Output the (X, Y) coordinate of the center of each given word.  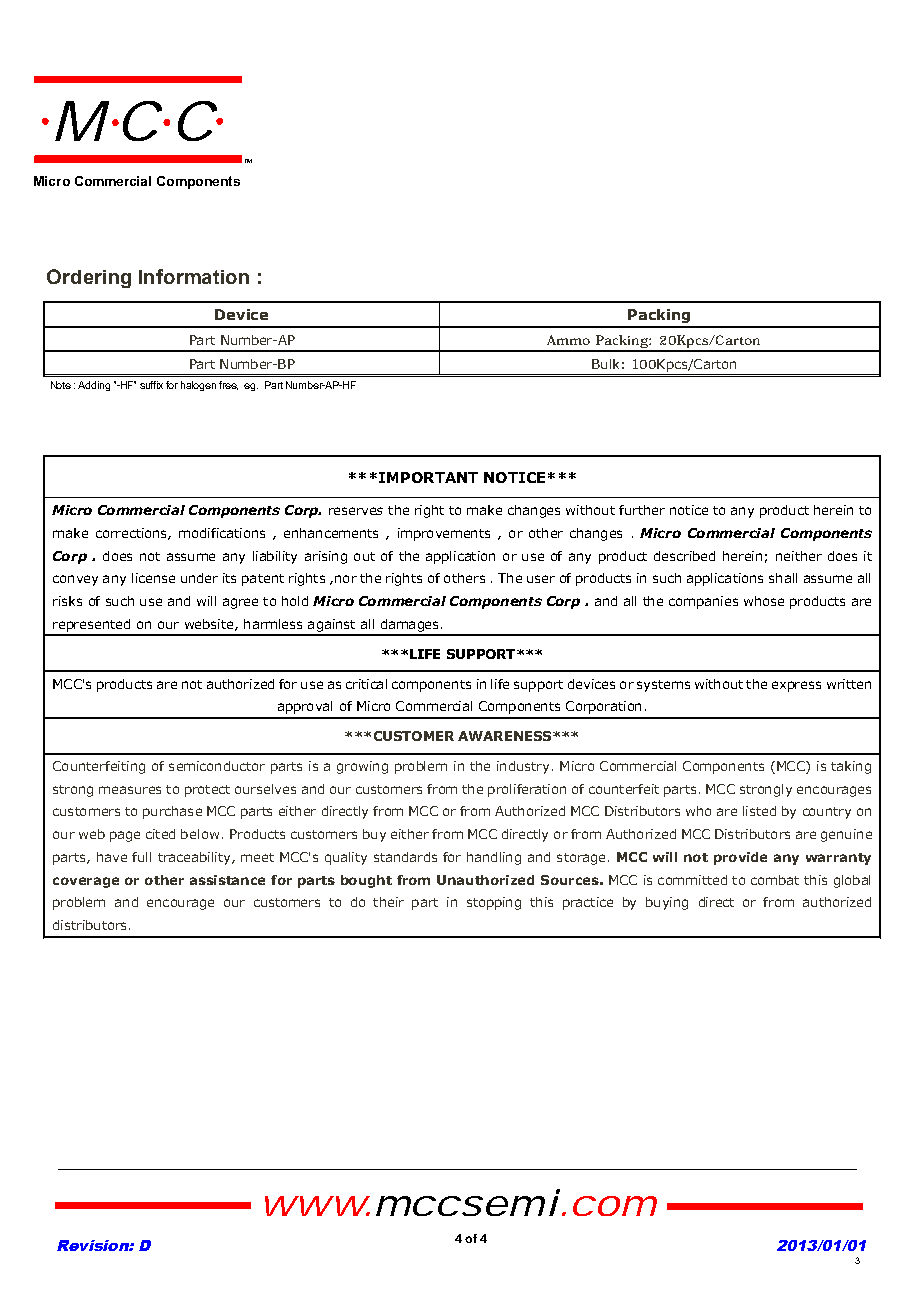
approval (305, 707)
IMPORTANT (428, 477)
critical (366, 684)
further (642, 510)
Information (194, 276)
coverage (86, 882)
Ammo (568, 340)
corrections (132, 534)
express (796, 686)
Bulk (605, 364)
